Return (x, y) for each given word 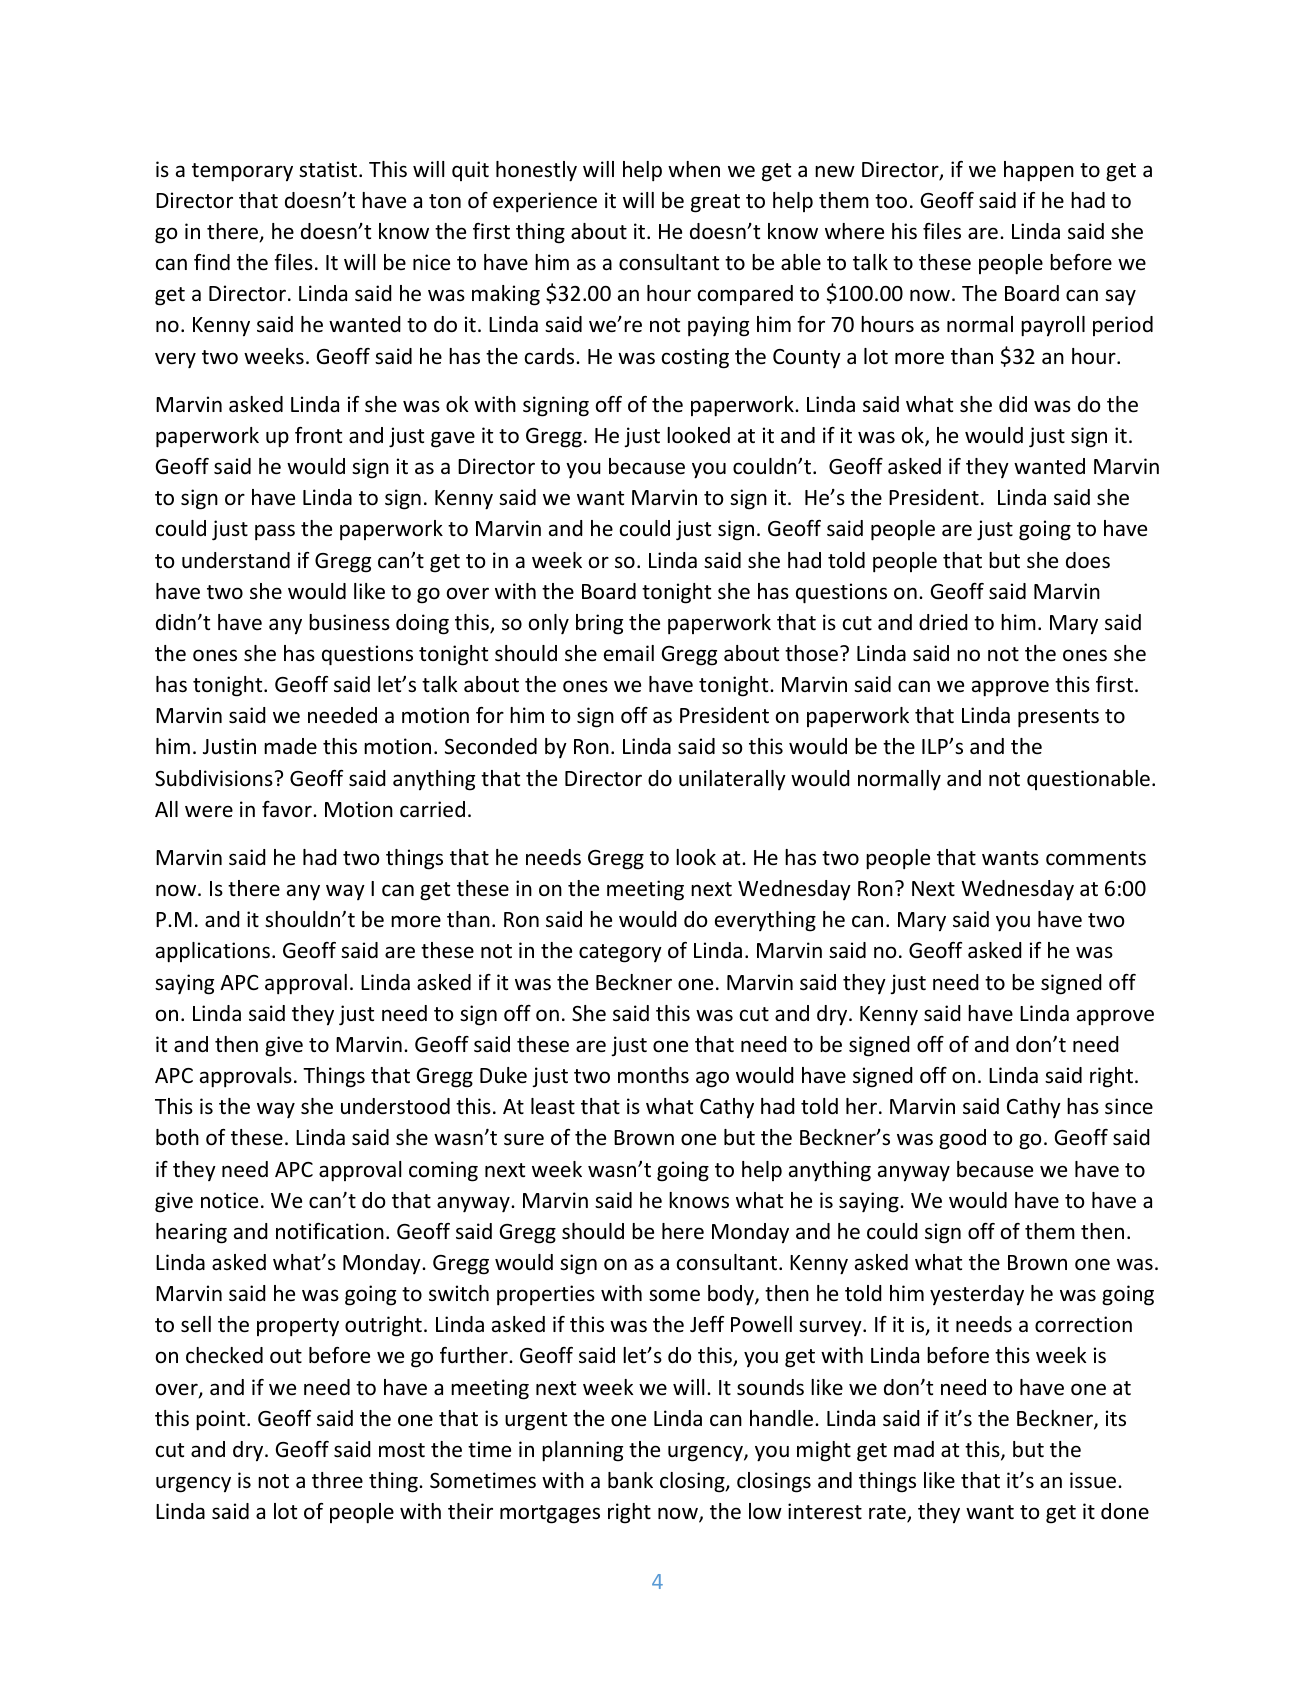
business (349, 622)
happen (1039, 171)
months (653, 1075)
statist (329, 169)
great (715, 203)
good (962, 1139)
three (337, 1480)
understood (395, 1106)
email (629, 653)
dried (943, 622)
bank (630, 1480)
